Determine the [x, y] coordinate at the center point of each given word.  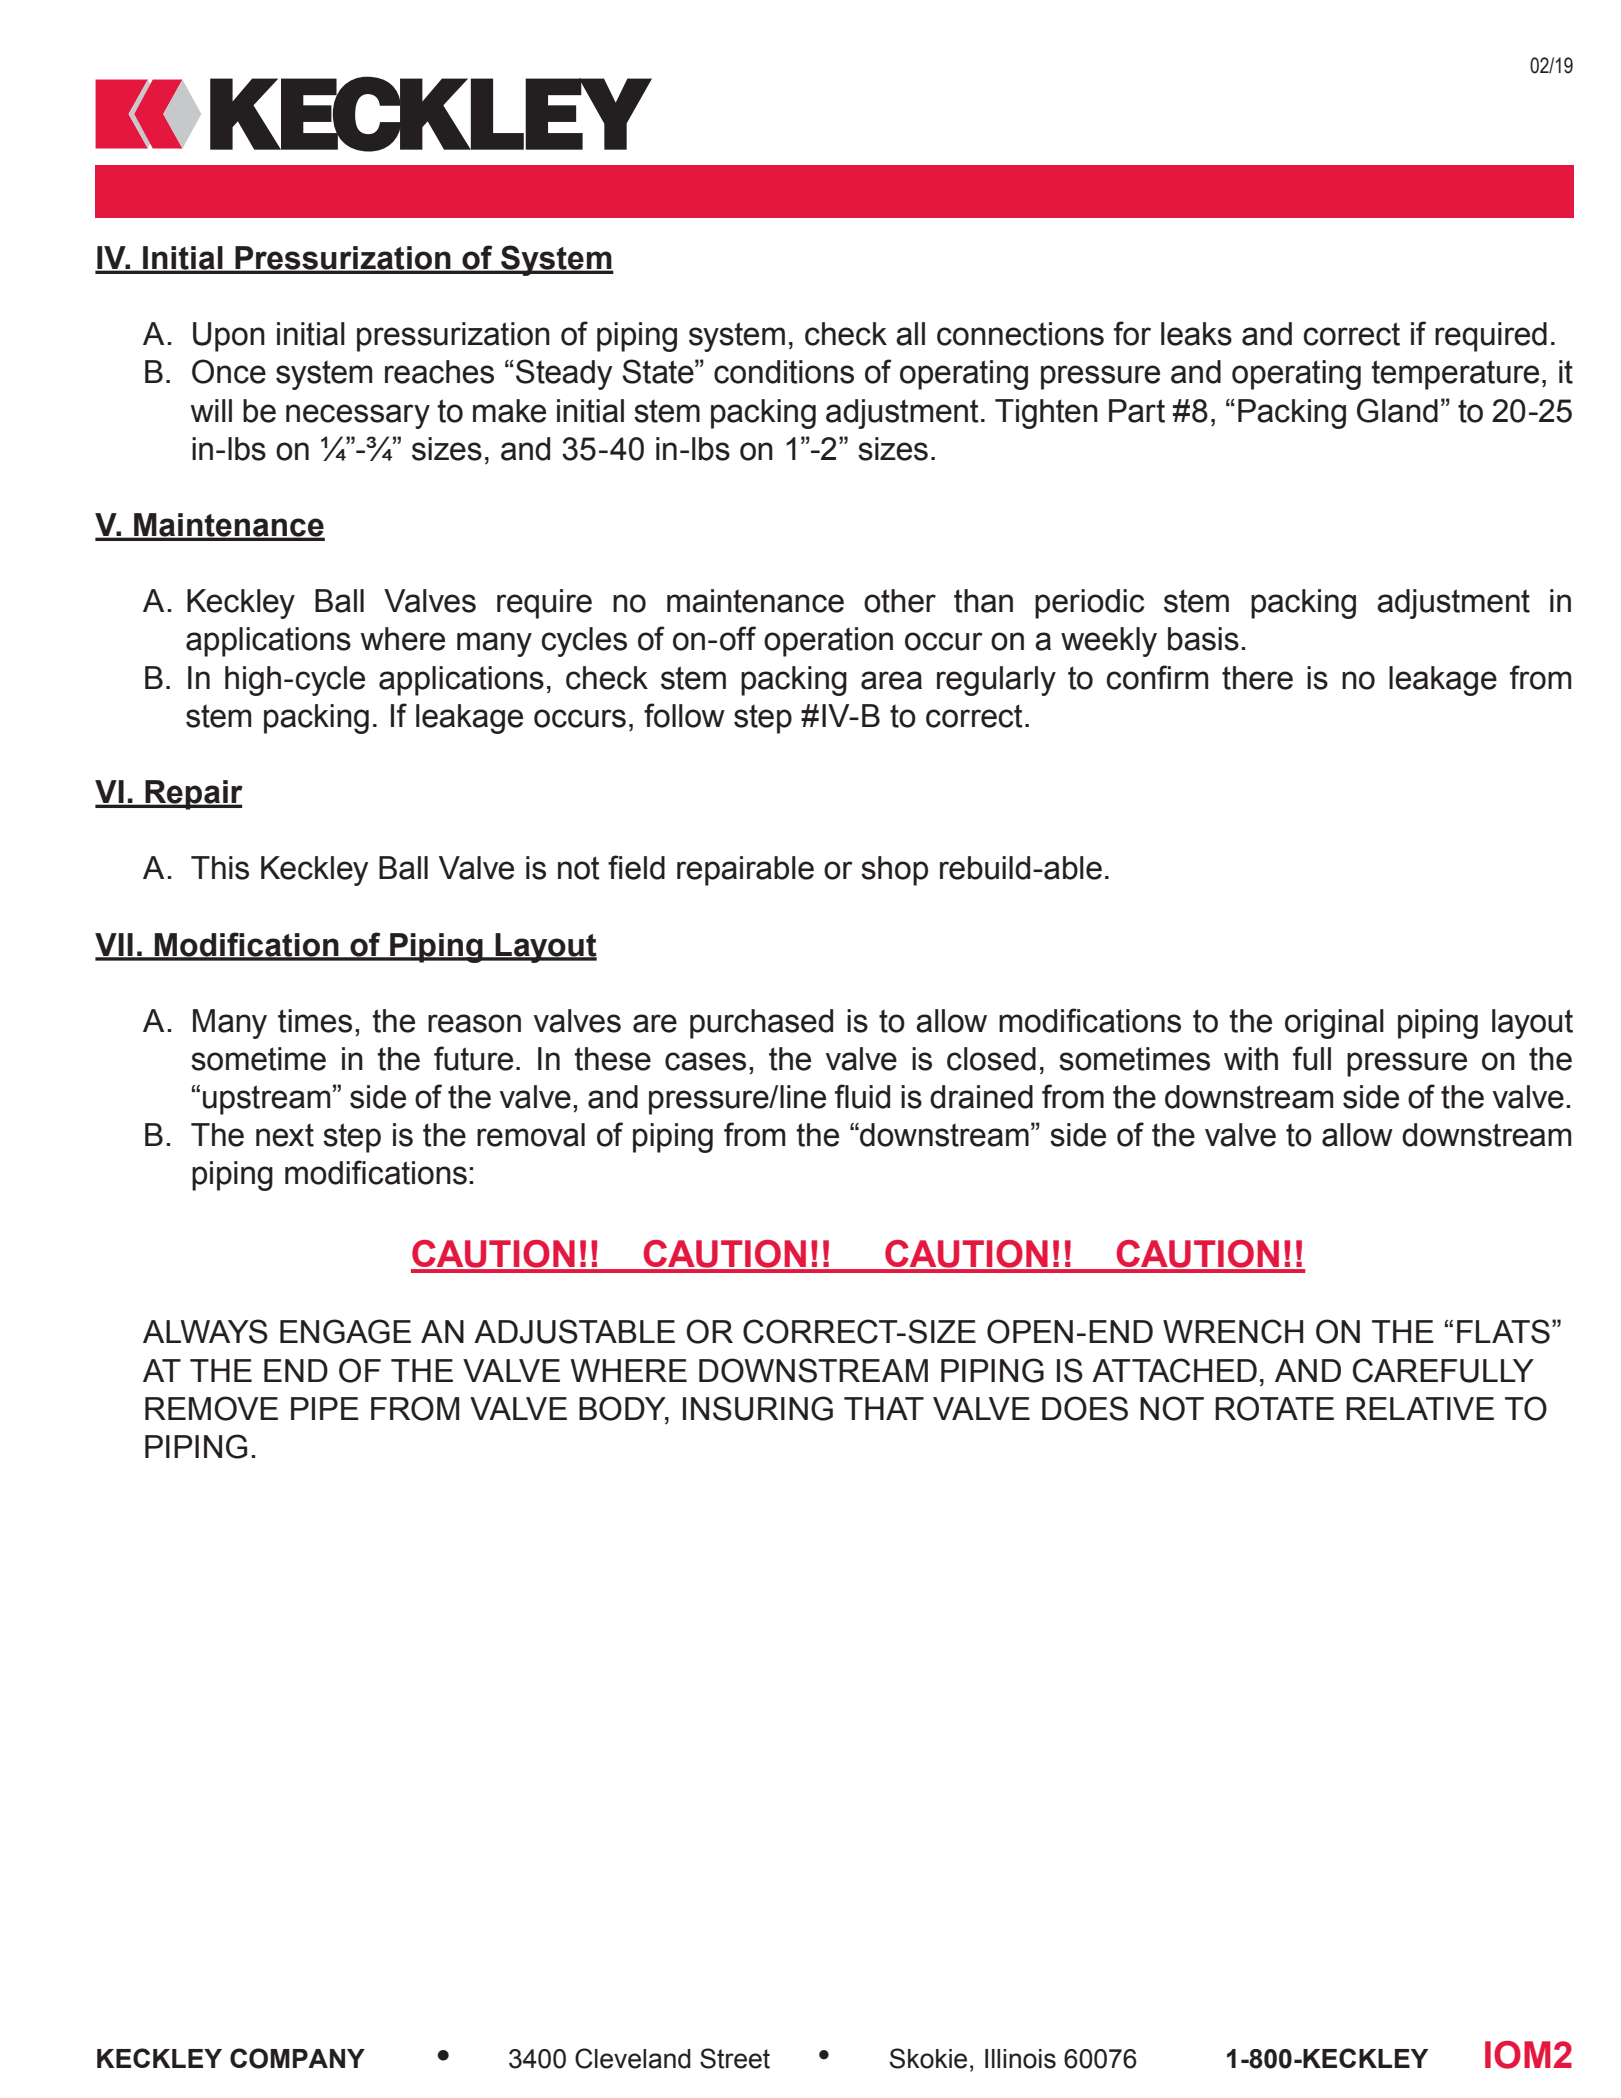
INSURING [758, 1408]
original [1334, 1024]
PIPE [325, 1408]
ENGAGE [345, 1331]
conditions [784, 372]
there [1257, 678]
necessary [358, 416]
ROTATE [1274, 1408]
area [891, 680]
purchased [761, 1024]
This [220, 868]
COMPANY [297, 2058]
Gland [1397, 410]
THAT [884, 1408]
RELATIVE [1420, 1408]
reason [474, 1023]
